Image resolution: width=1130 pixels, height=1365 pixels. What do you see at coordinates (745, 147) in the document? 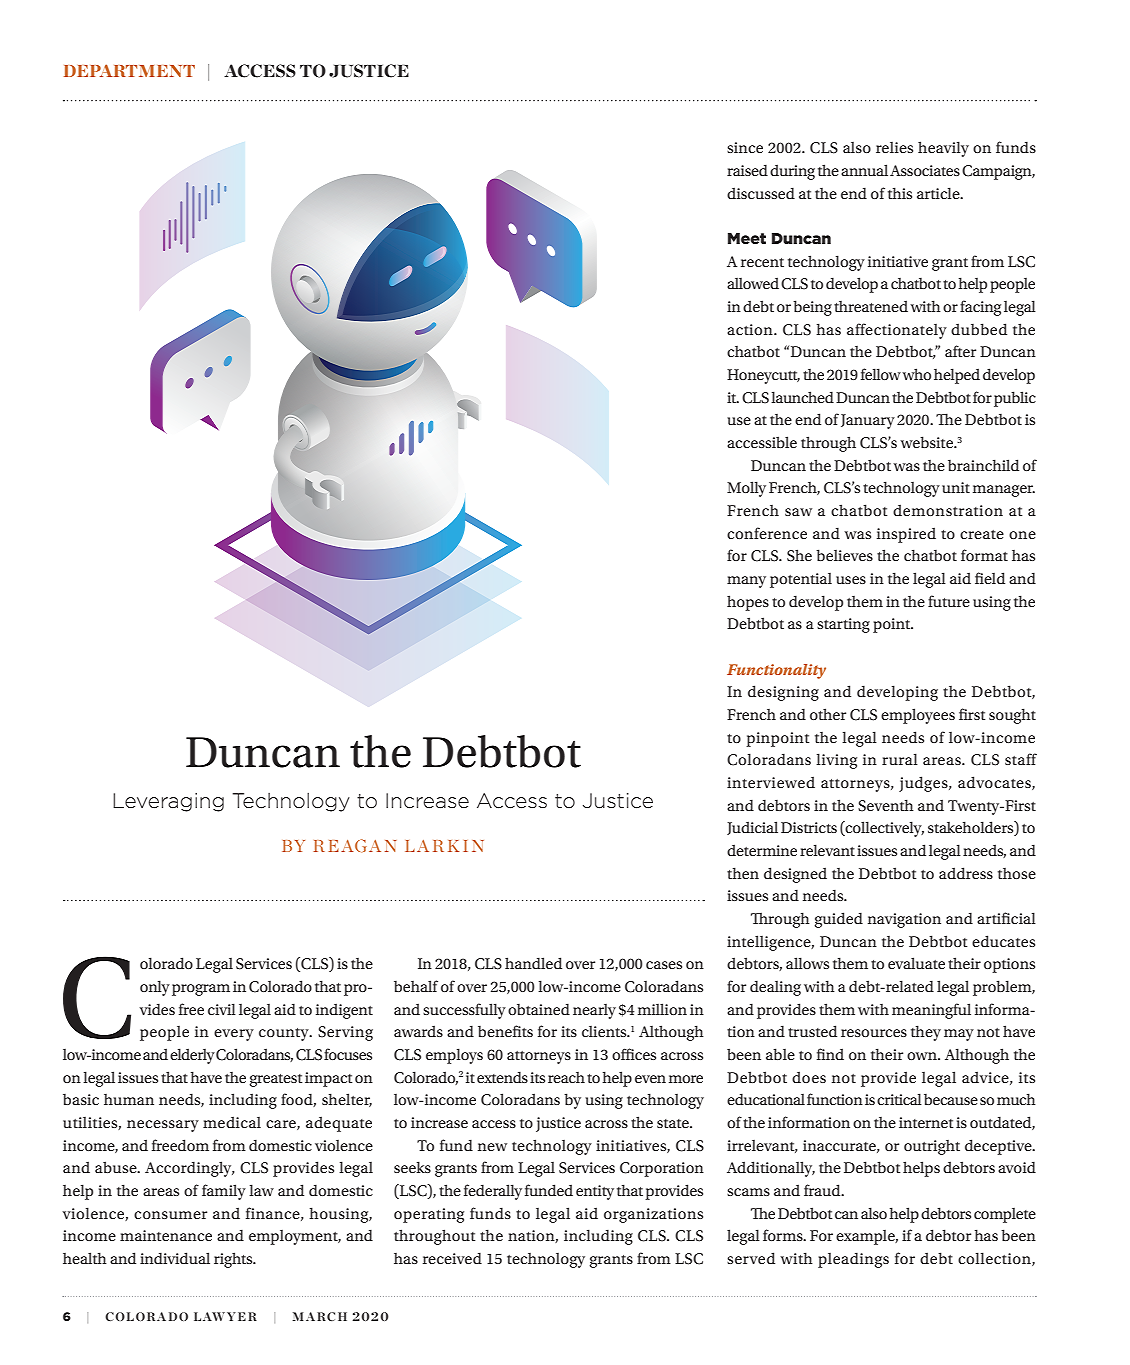
I see `since` at bounding box center [745, 147].
